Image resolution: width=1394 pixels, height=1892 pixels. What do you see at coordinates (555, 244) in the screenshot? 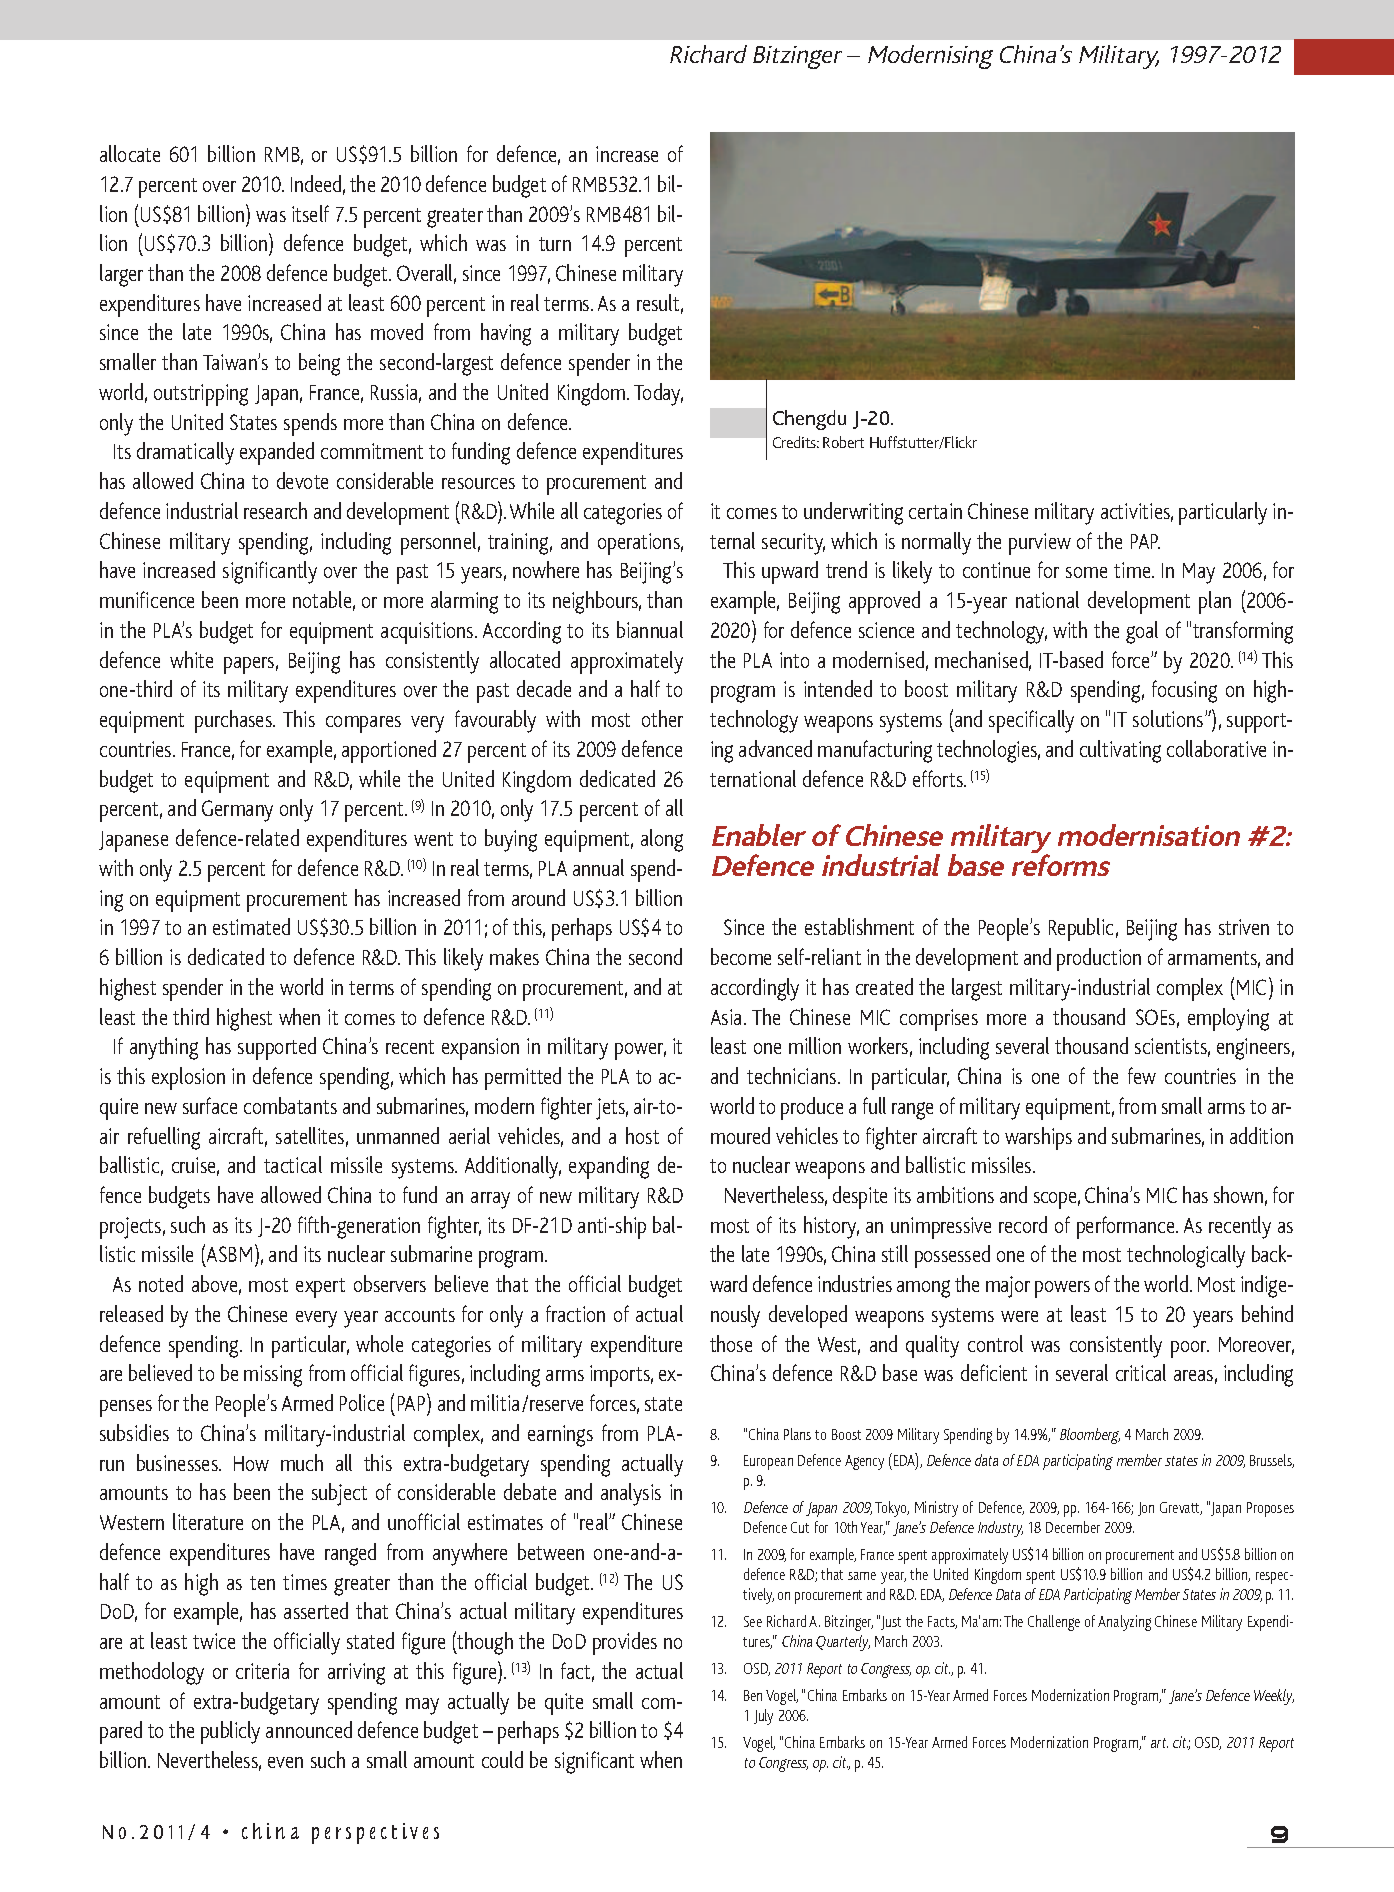
I see `turn` at bounding box center [555, 244].
